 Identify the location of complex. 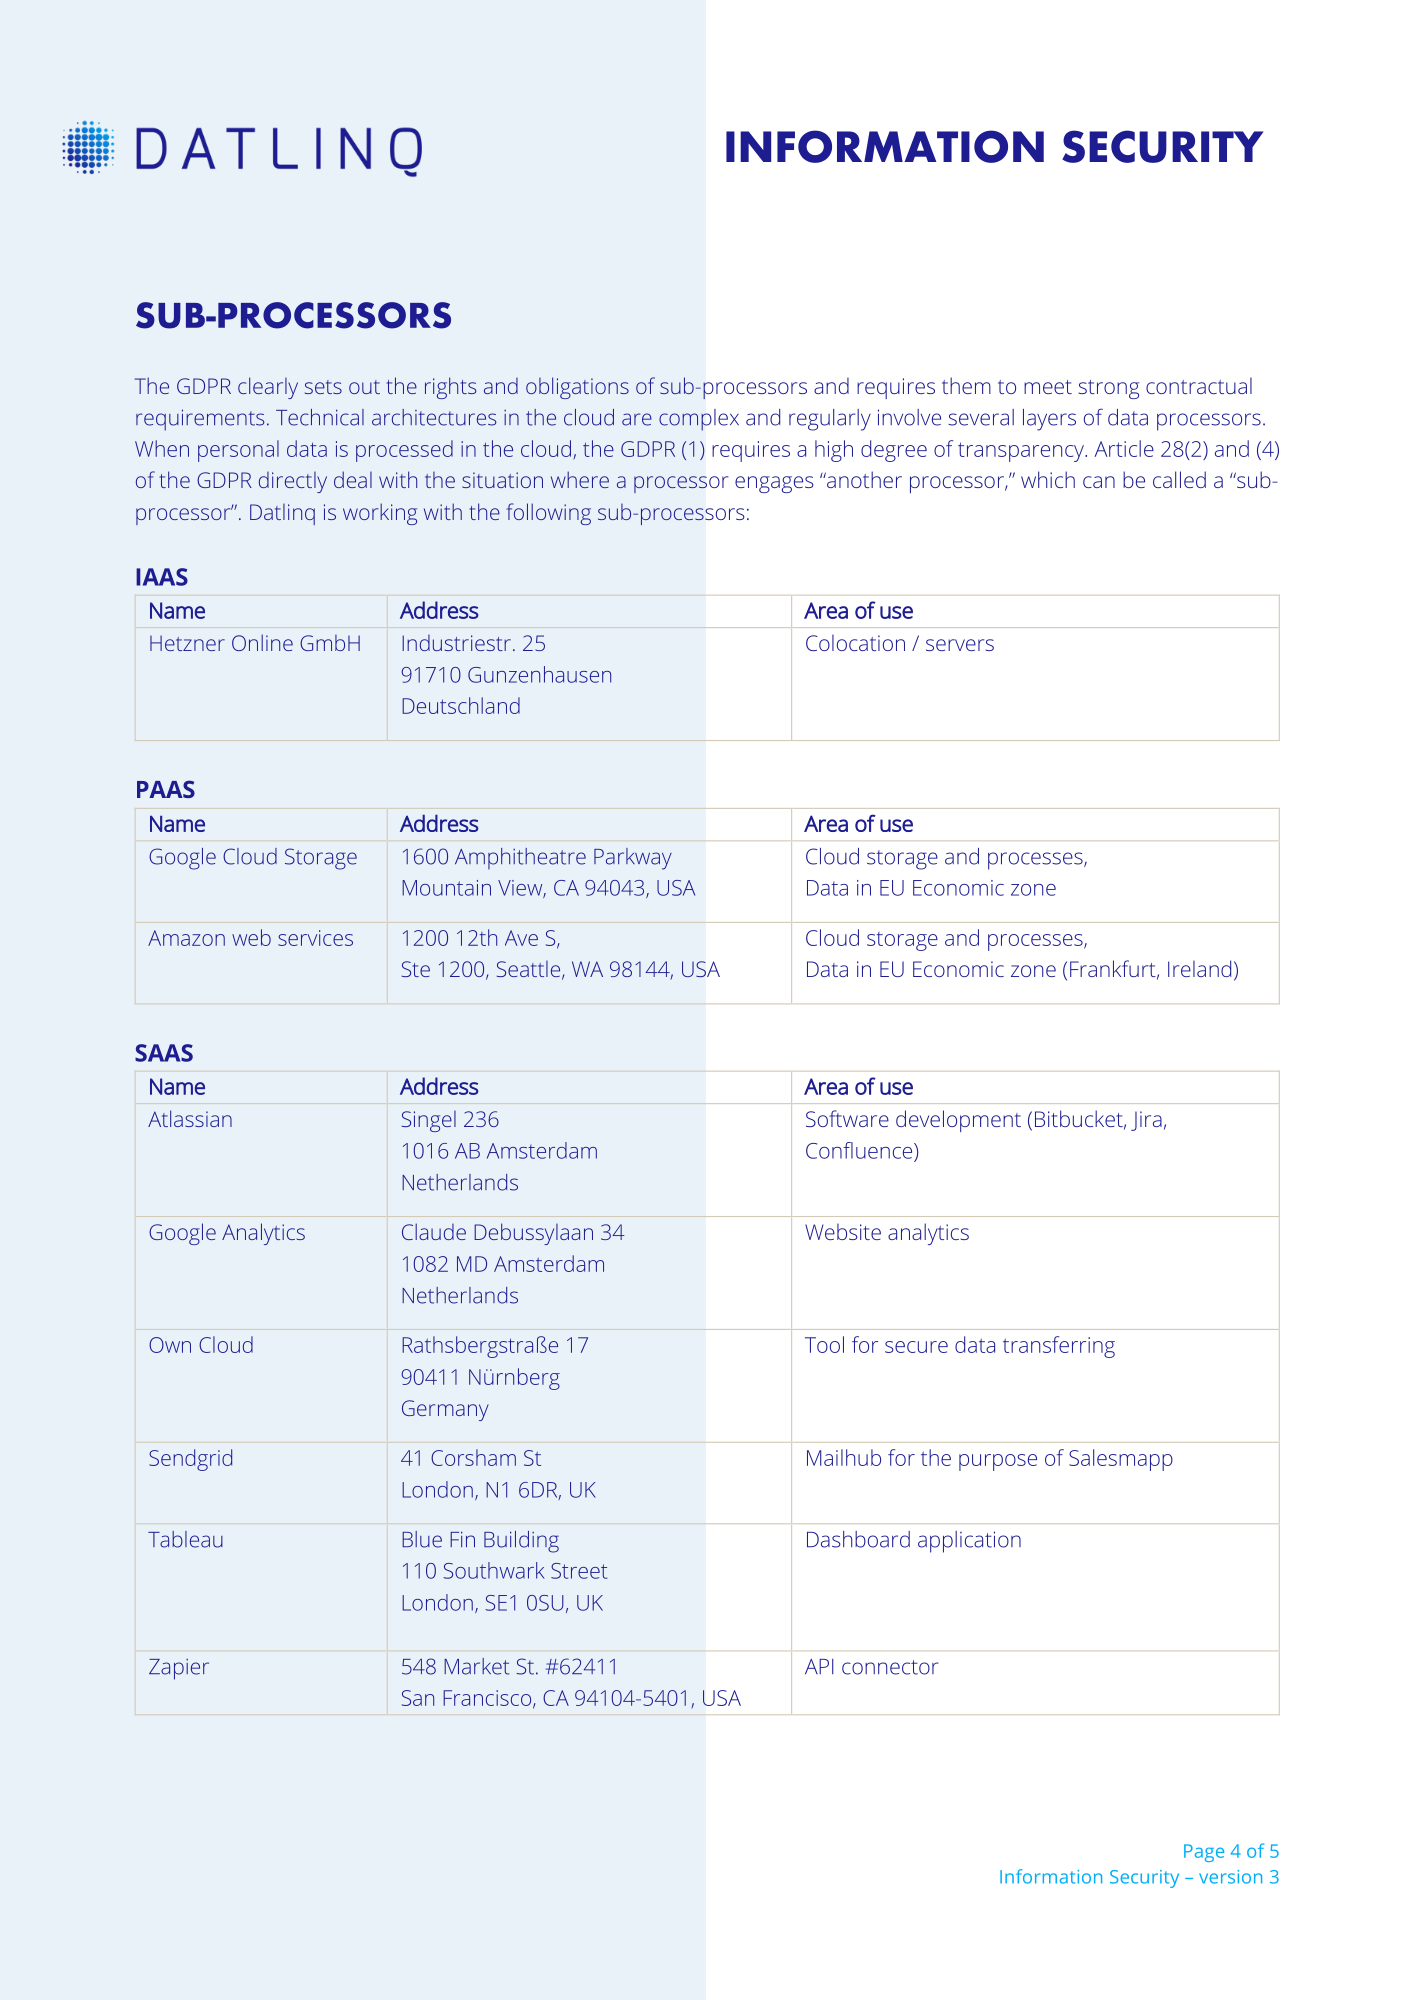
(699, 420).
